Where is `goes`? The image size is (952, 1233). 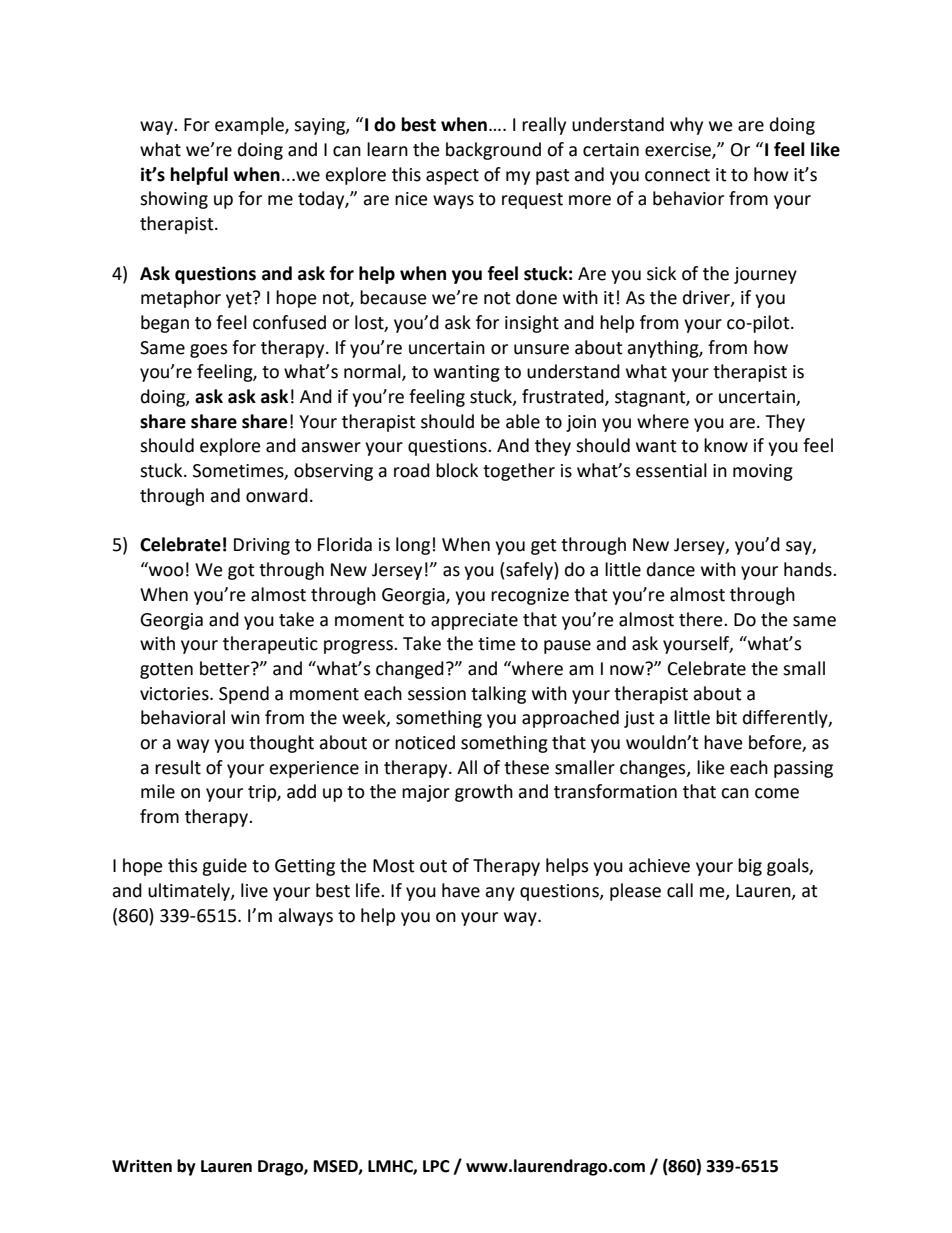
goes is located at coordinates (209, 351).
